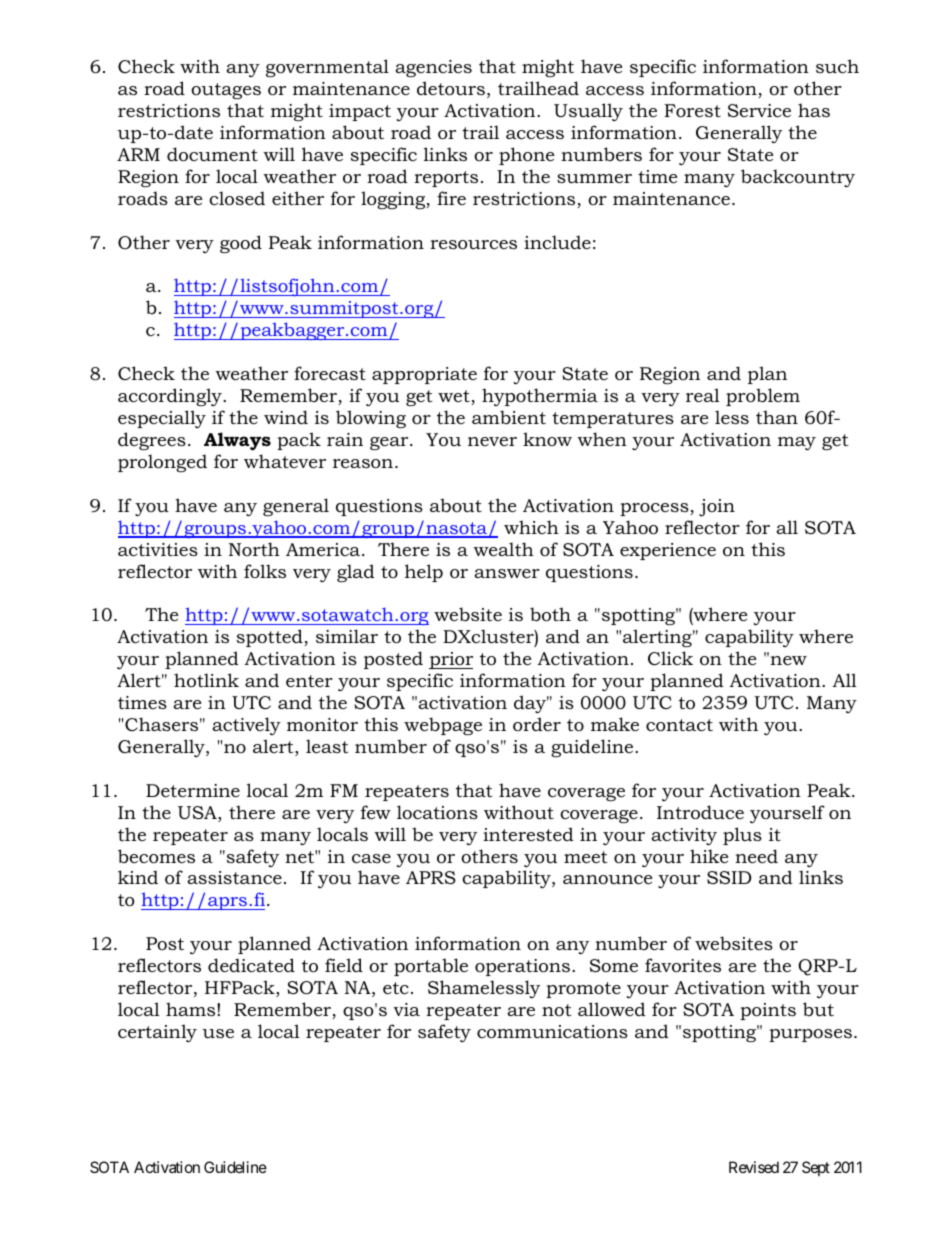 The image size is (952, 1233). I want to click on detours, so click(451, 88).
